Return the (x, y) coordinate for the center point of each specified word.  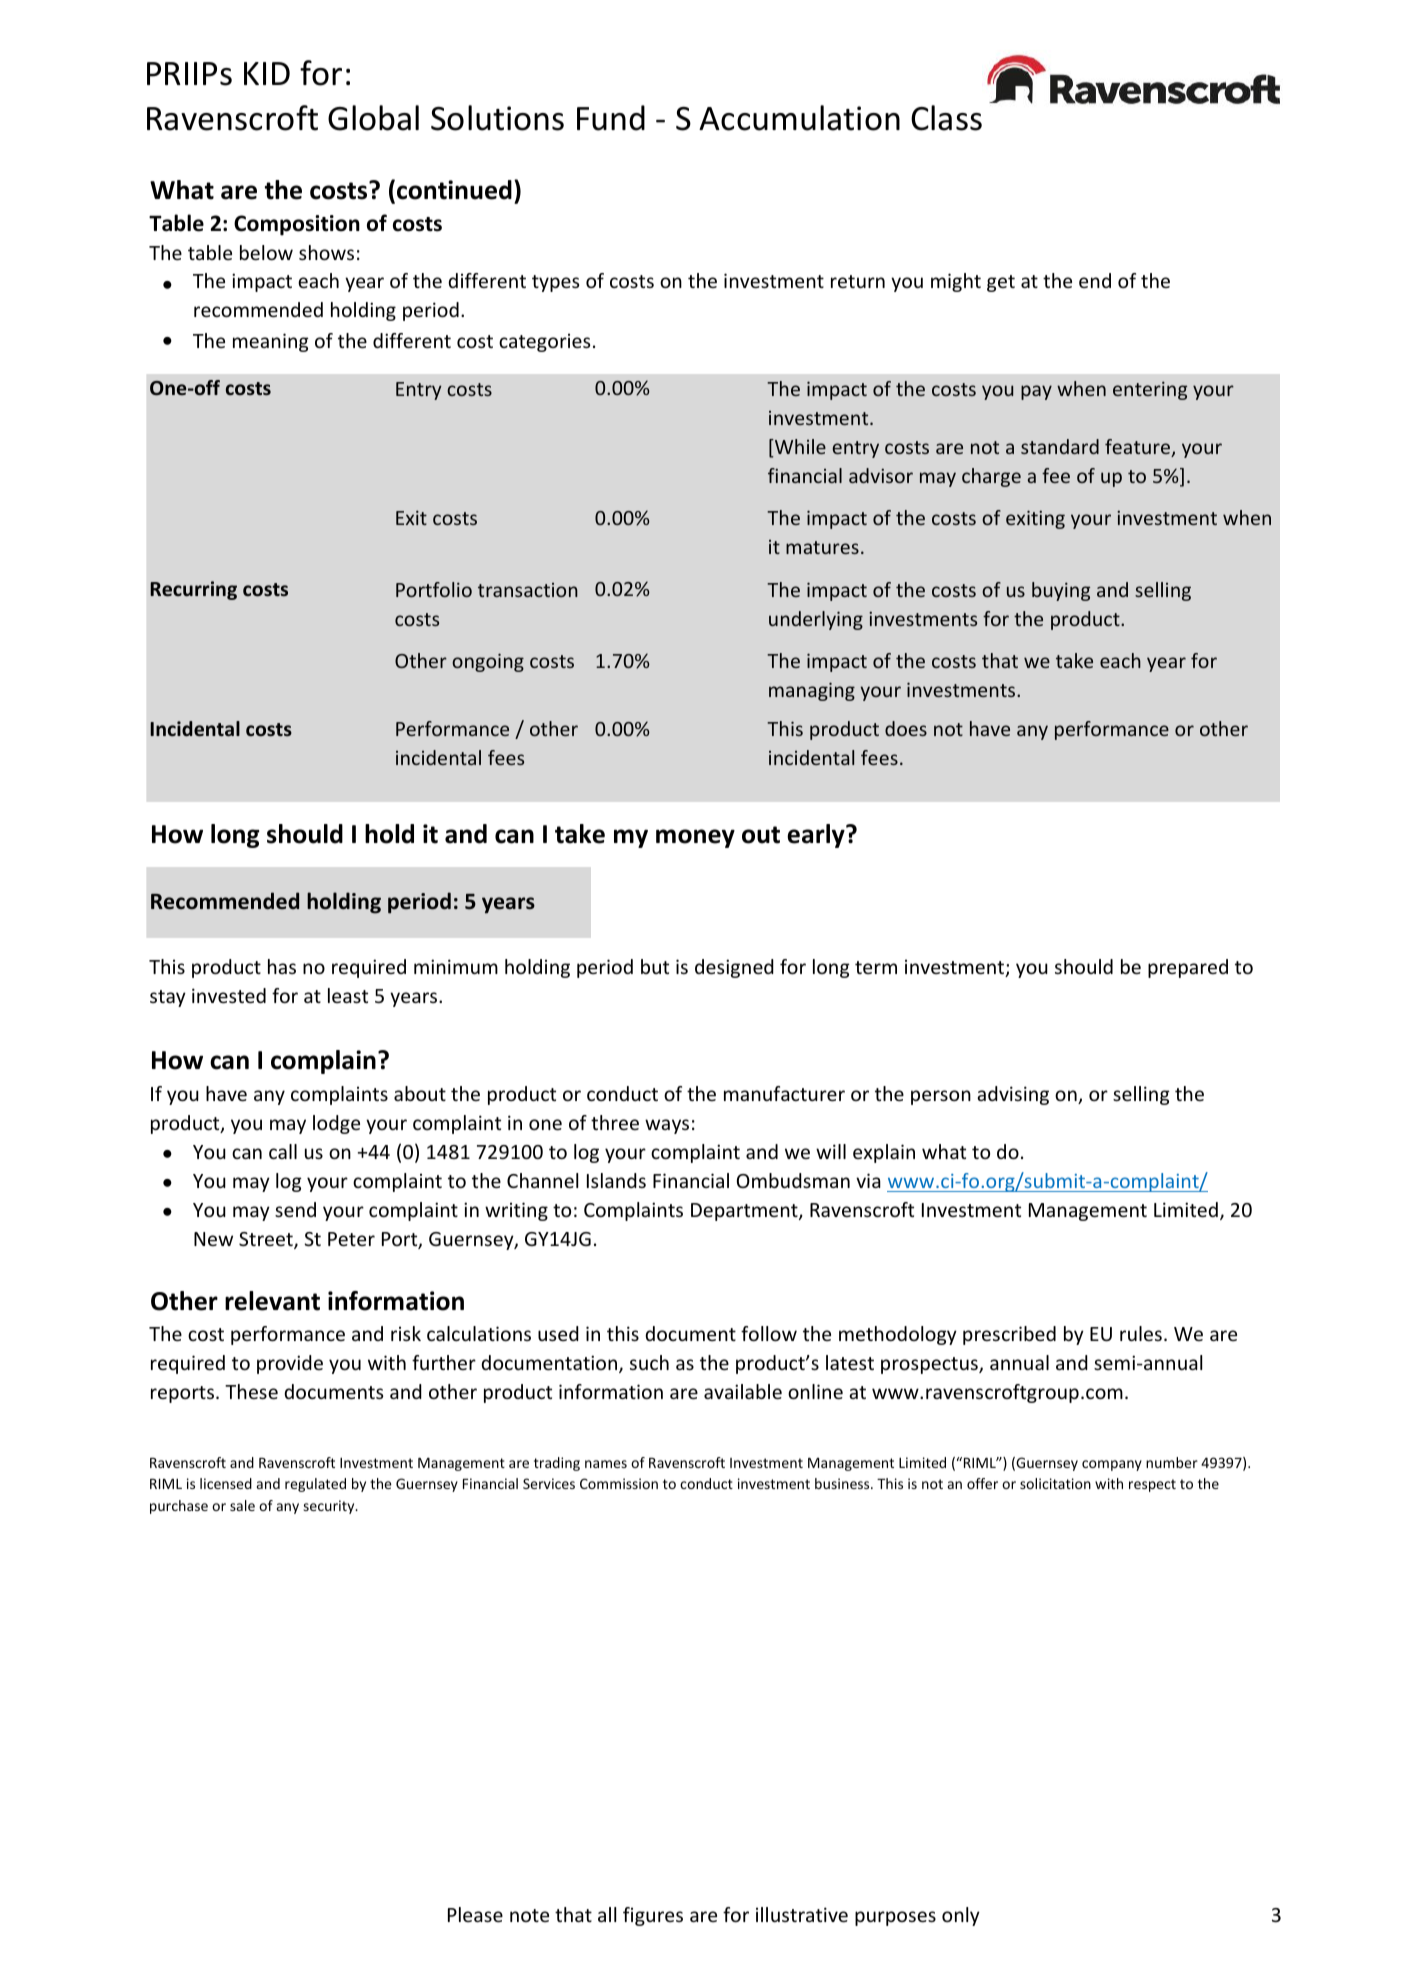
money (695, 838)
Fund (611, 118)
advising (1013, 1095)
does (906, 728)
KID (267, 73)
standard (1060, 446)
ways (667, 1126)
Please (475, 1914)
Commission (619, 1483)
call (283, 1151)
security (330, 1507)
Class (946, 118)
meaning (271, 342)
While (799, 448)
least (348, 995)
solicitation (1055, 1483)
